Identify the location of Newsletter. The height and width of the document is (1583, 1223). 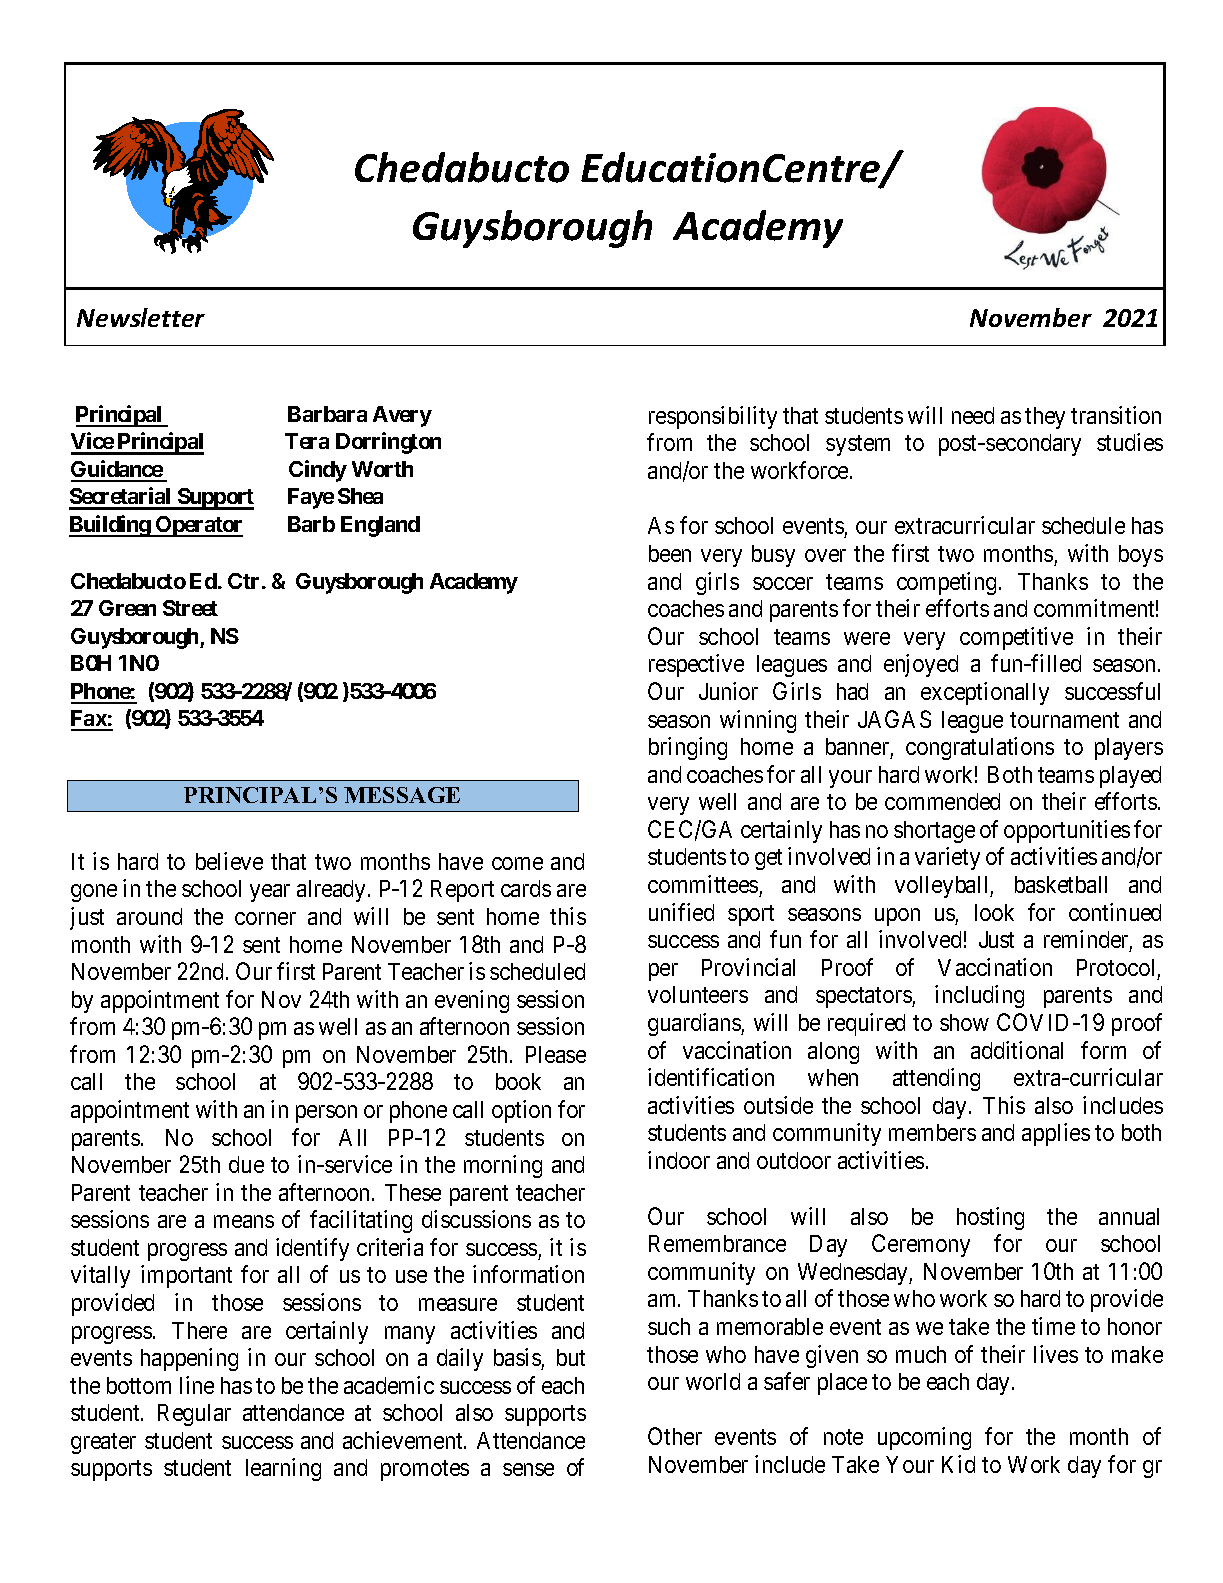
(141, 317).
